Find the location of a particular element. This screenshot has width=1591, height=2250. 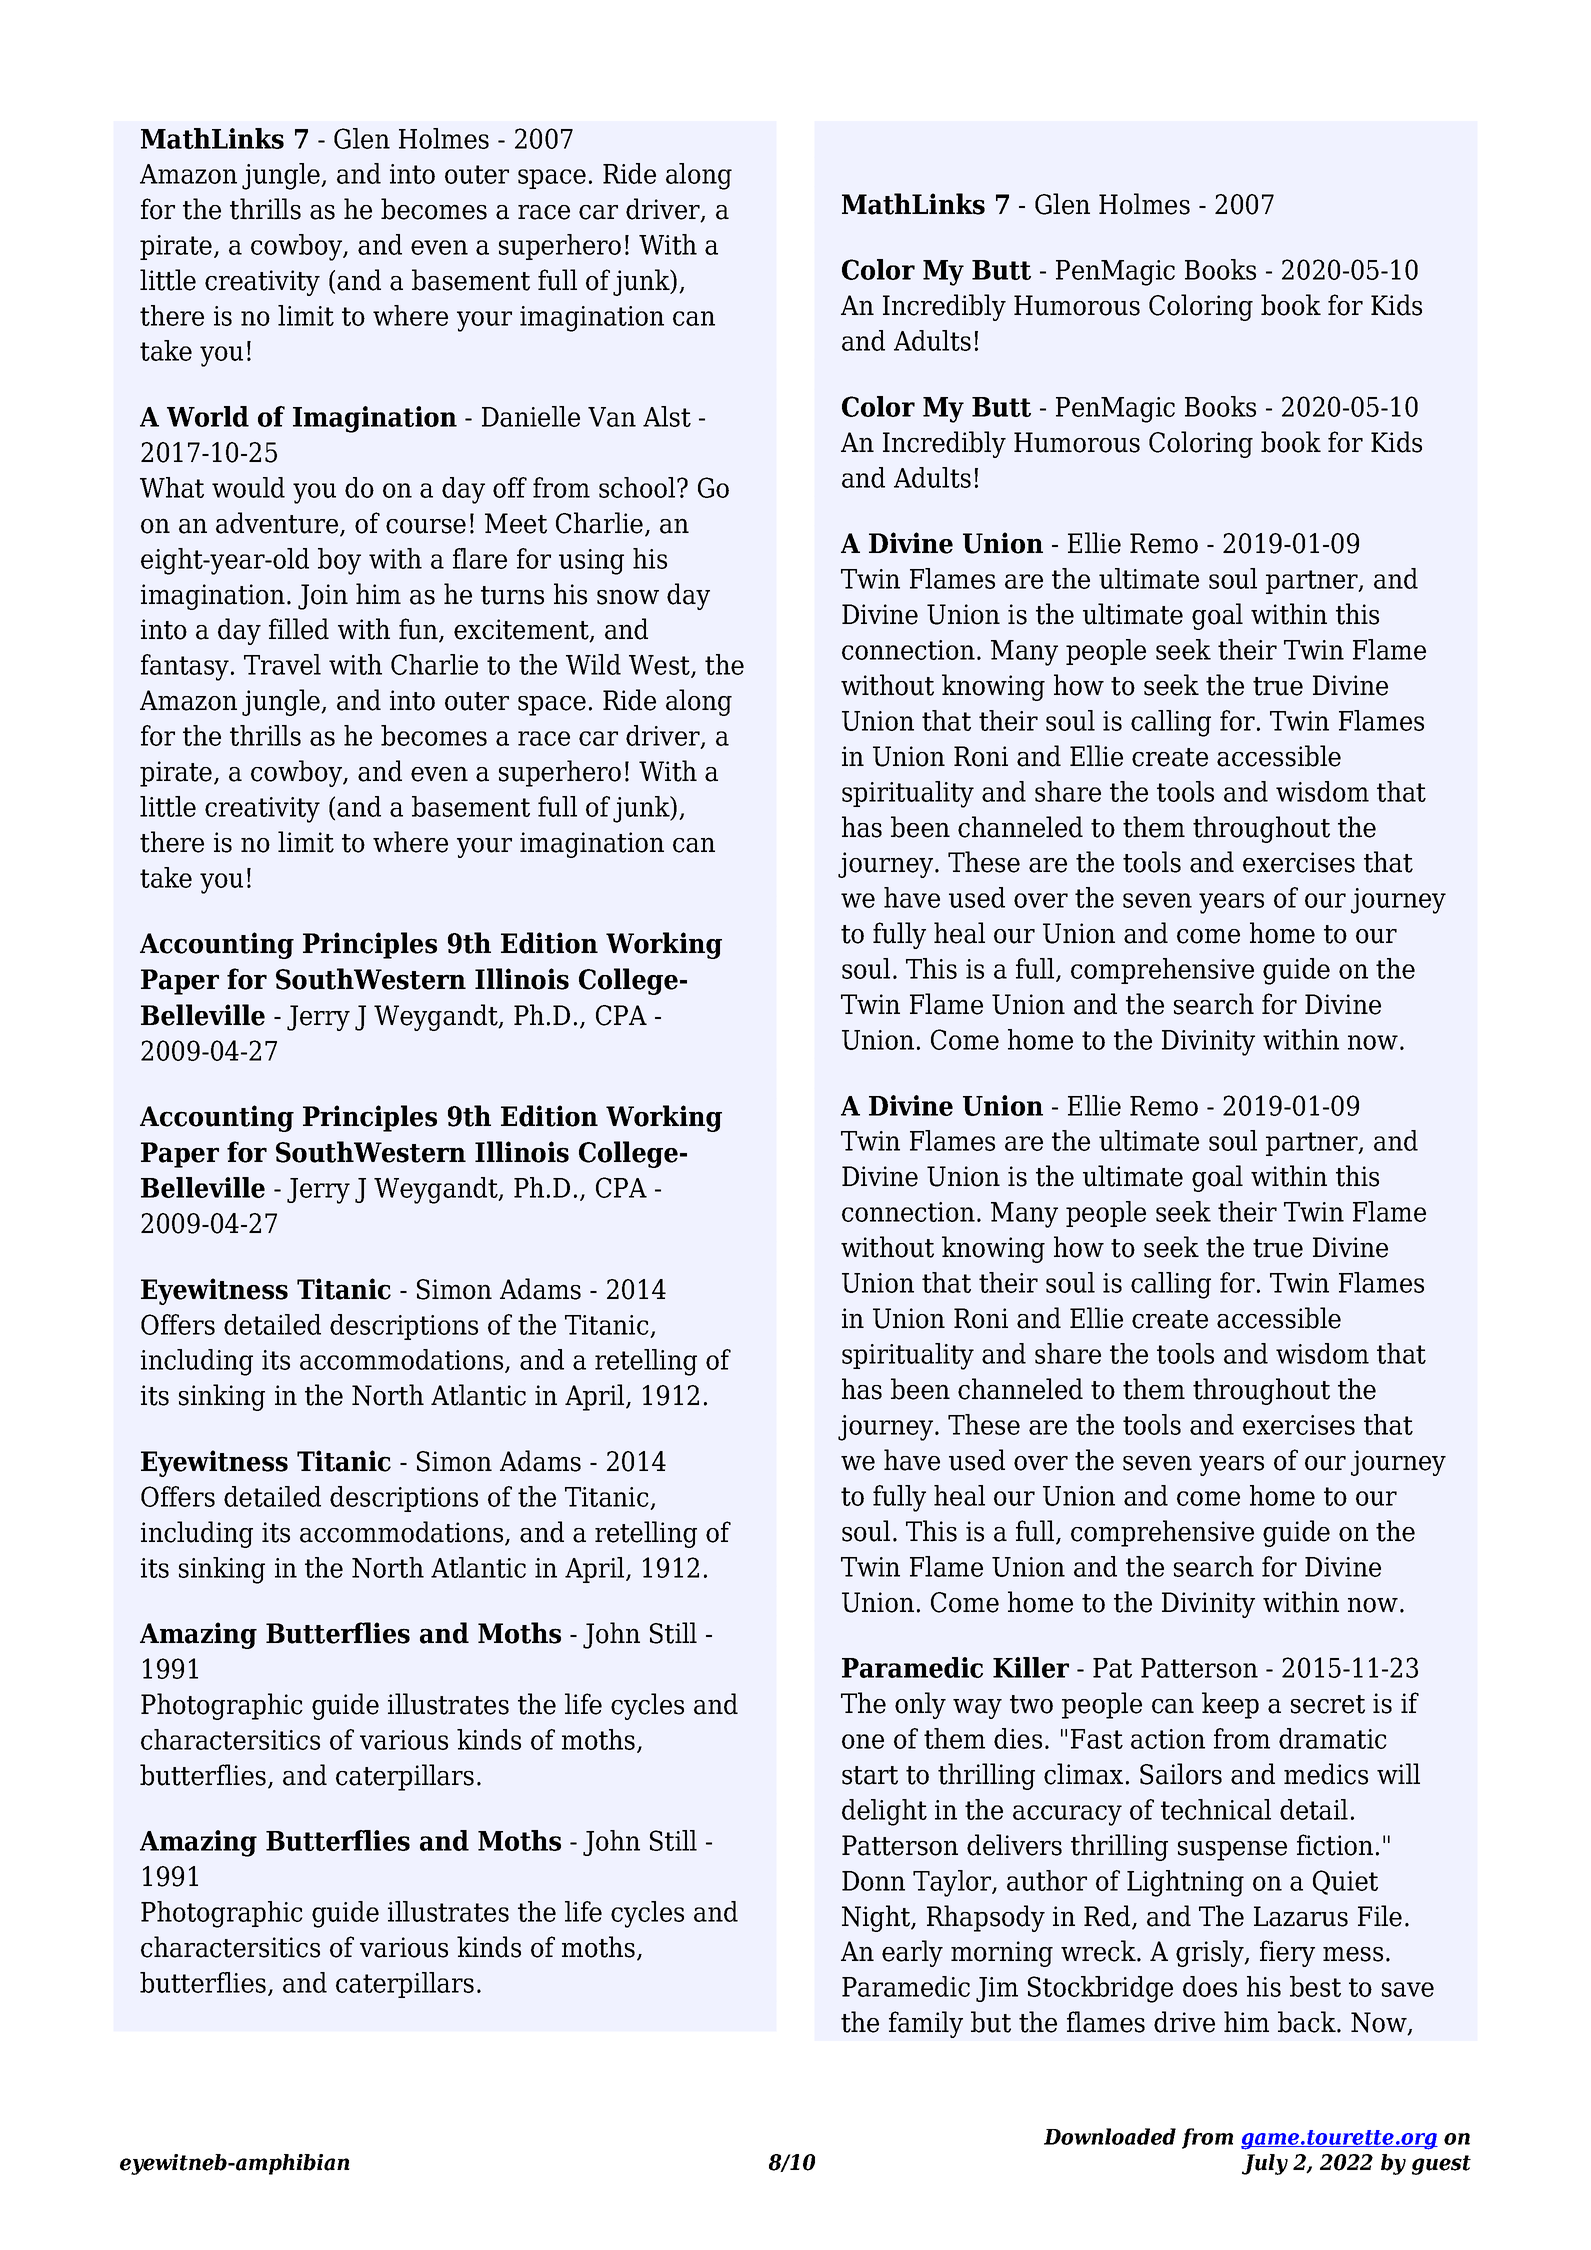

only is located at coordinates (920, 1705).
